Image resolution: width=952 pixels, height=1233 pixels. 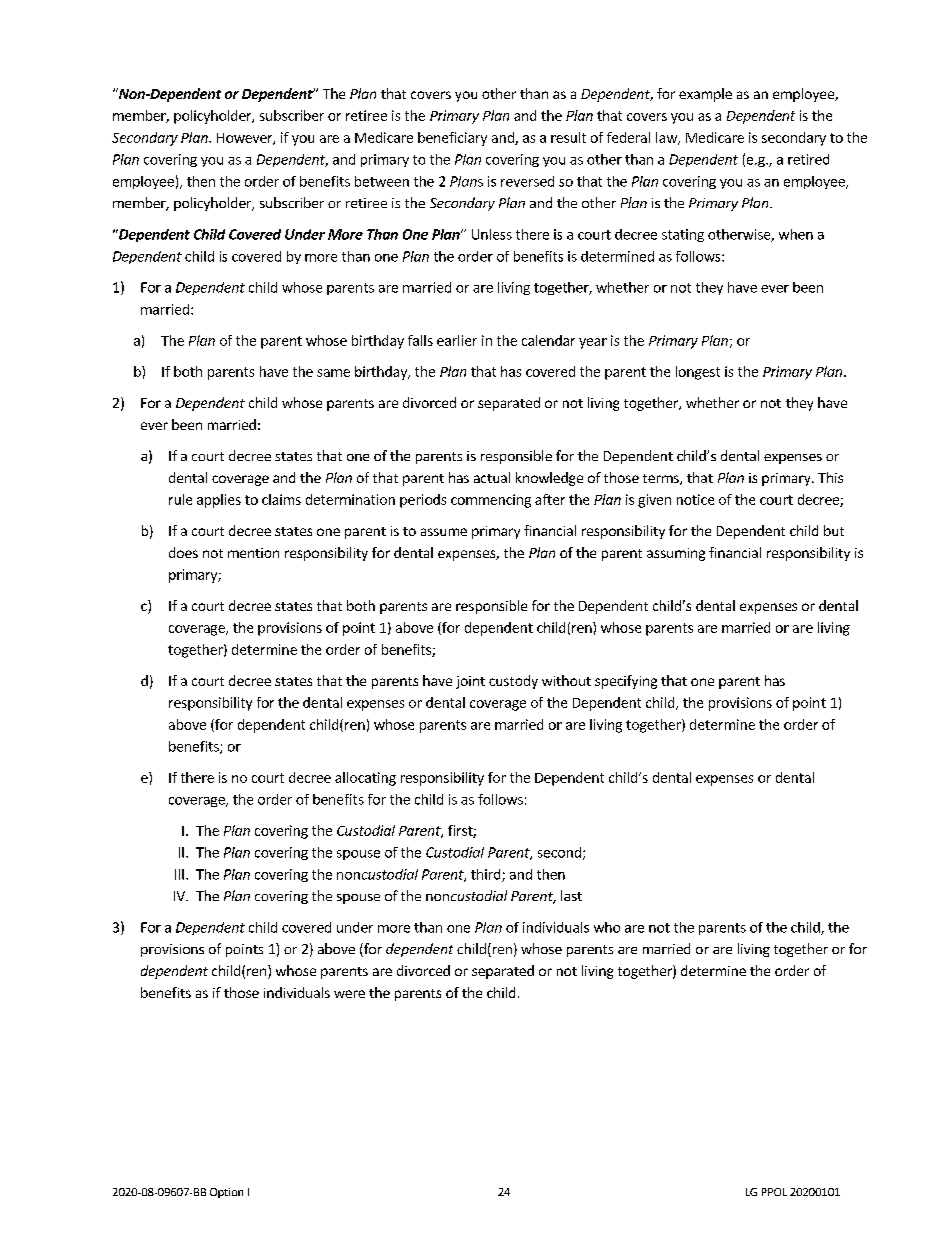 I want to click on longest, so click(x=698, y=373).
